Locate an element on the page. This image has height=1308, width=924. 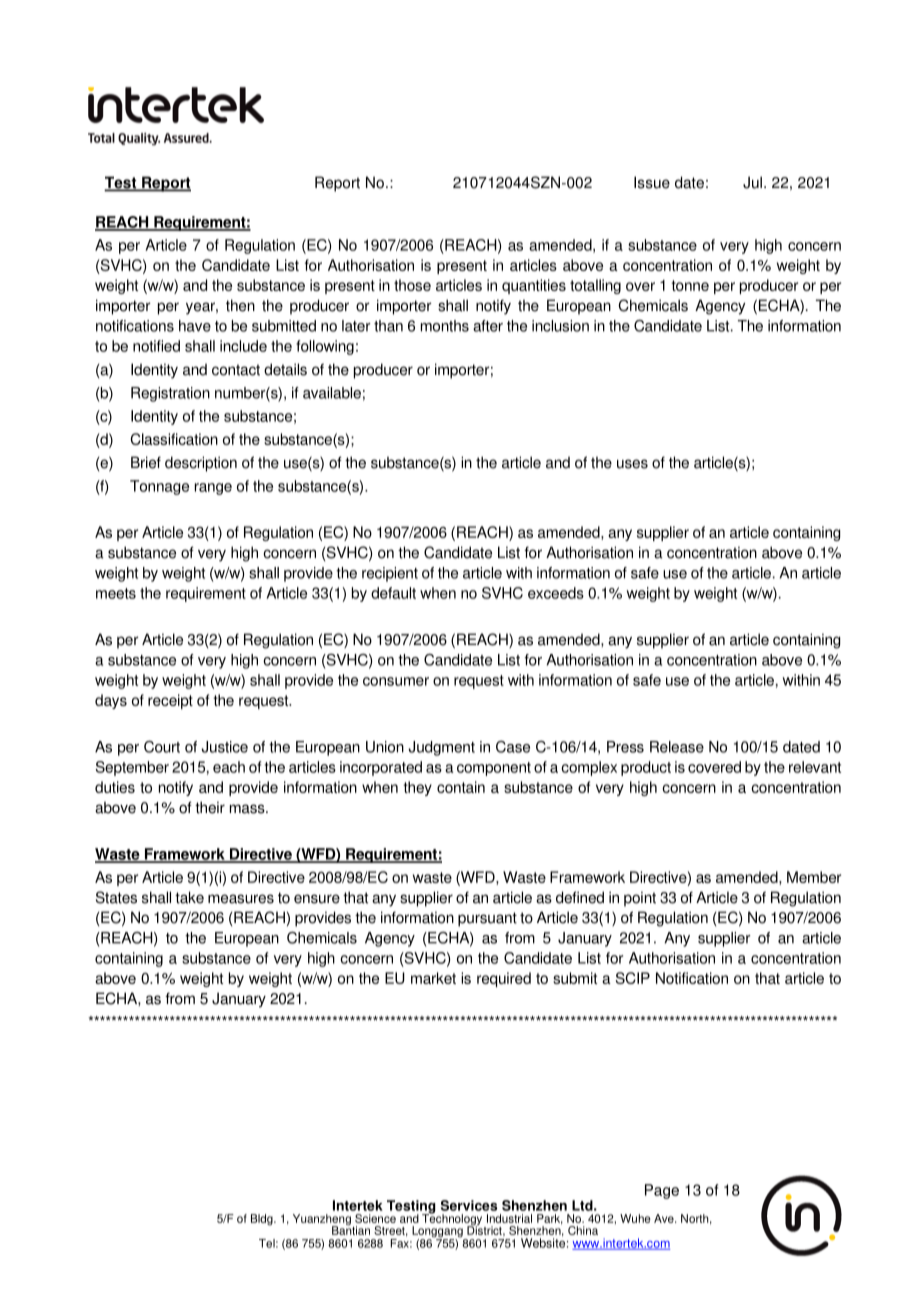
Release is located at coordinates (677, 747).
